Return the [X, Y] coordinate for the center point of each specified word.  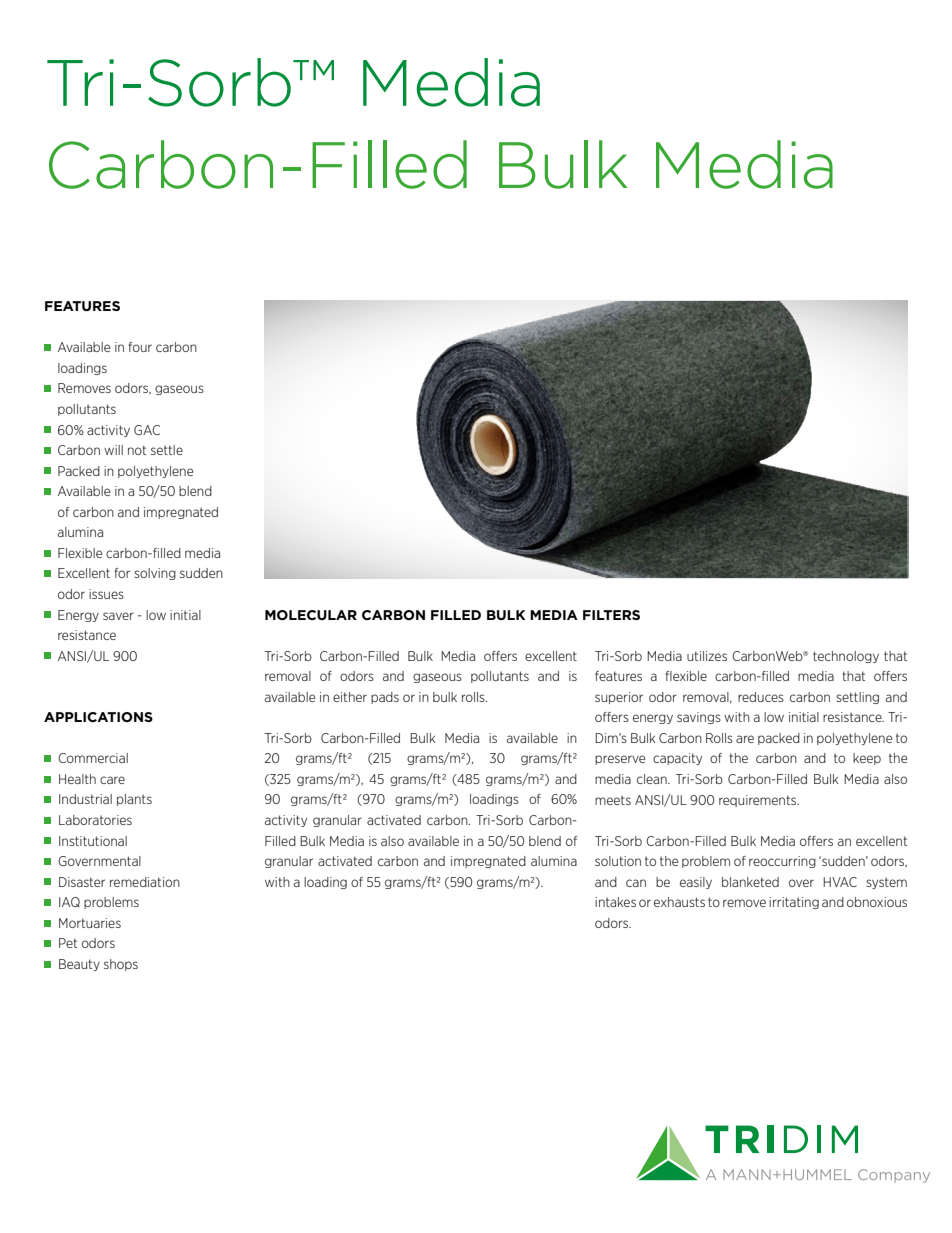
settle [167, 450]
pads [385, 698]
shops [121, 965]
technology [846, 657]
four [140, 347]
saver [118, 616]
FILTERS [611, 615]
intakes [615, 902]
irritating [794, 903]
